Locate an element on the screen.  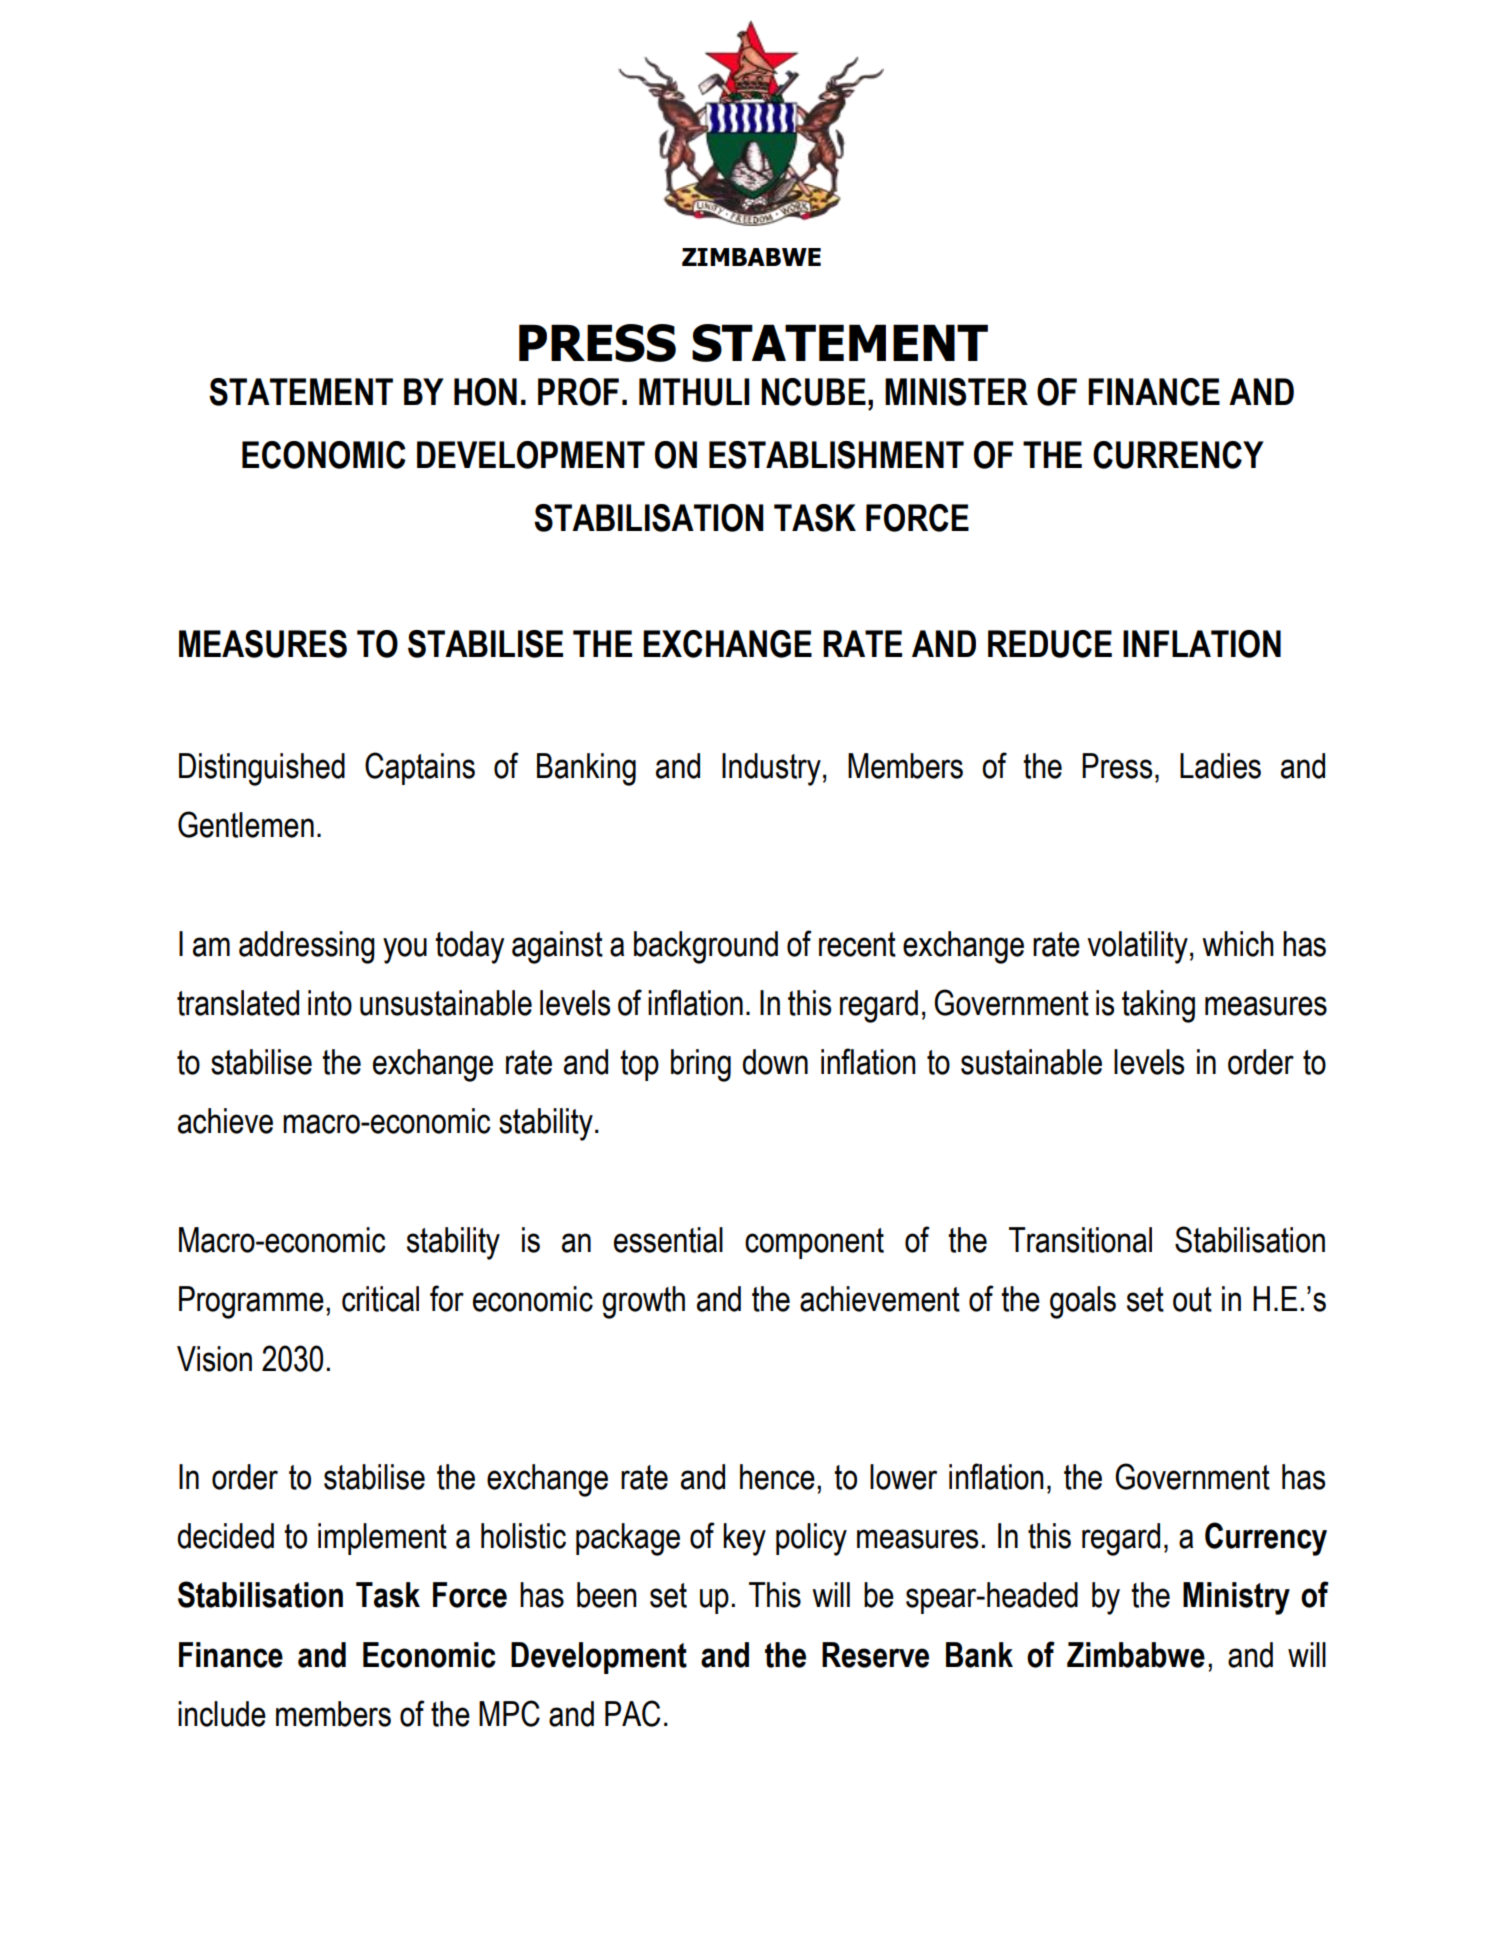
include is located at coordinates (222, 1714).
